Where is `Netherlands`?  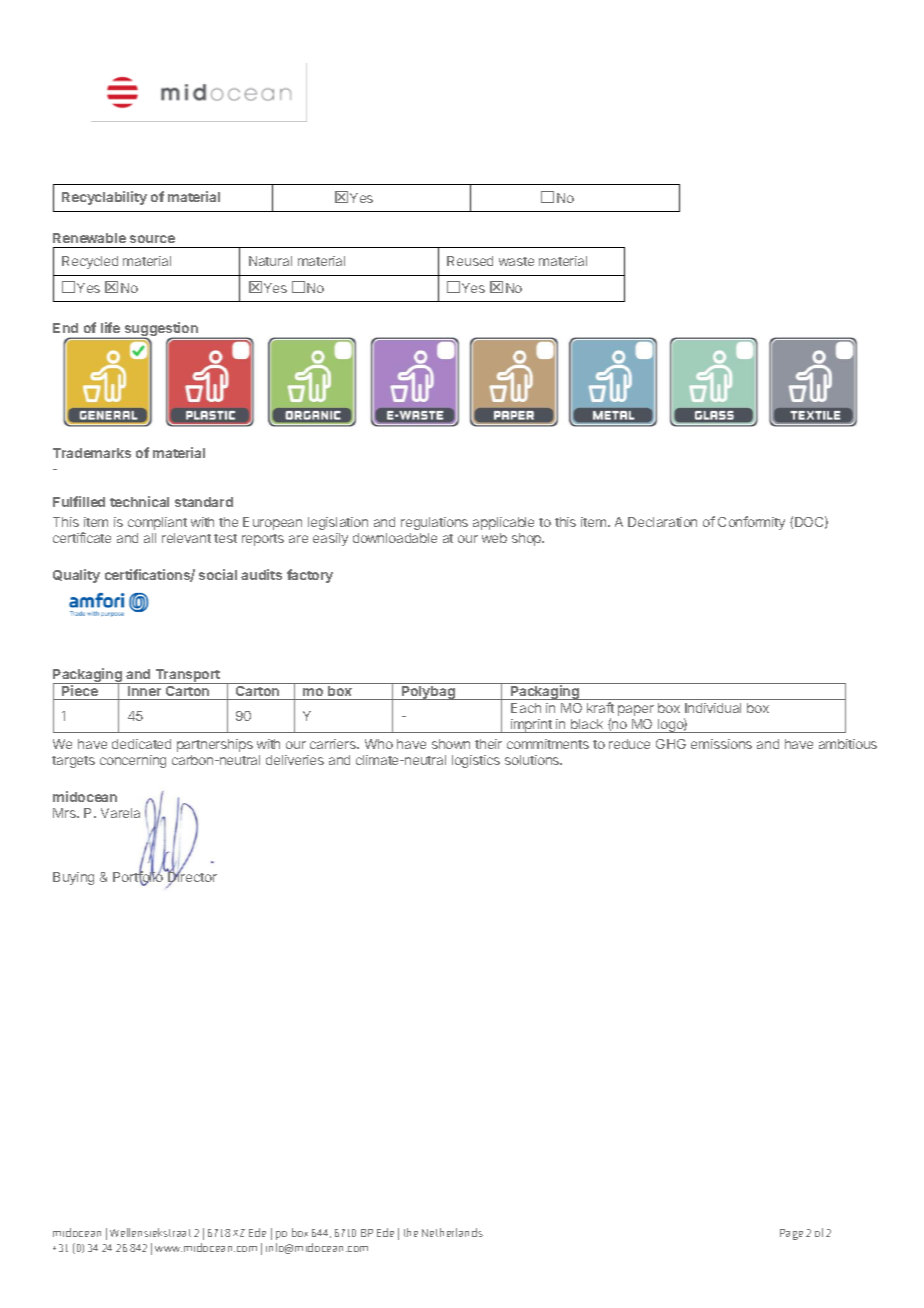 Netherlands is located at coordinates (452, 1232).
